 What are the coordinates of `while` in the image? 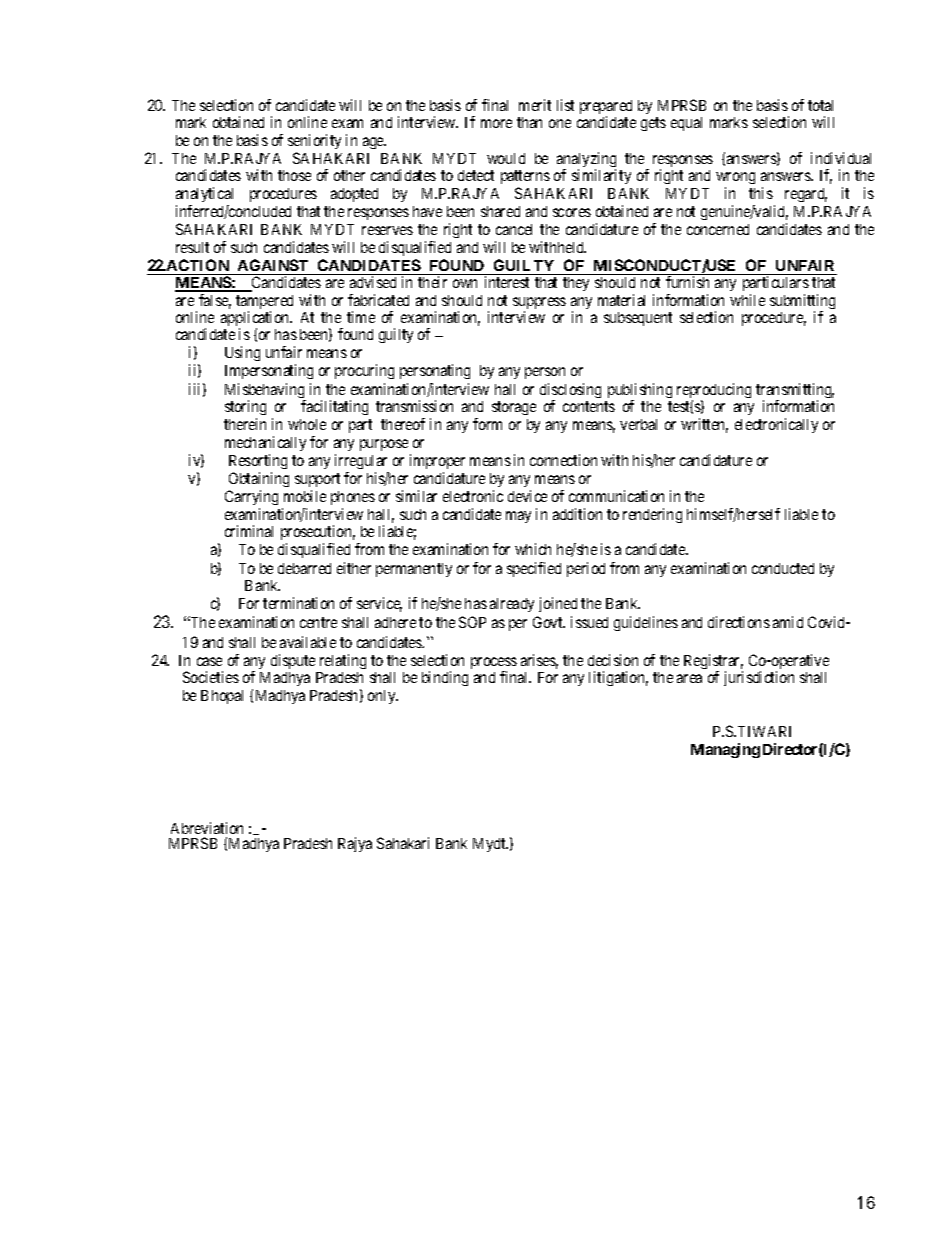 It's located at (747, 300).
